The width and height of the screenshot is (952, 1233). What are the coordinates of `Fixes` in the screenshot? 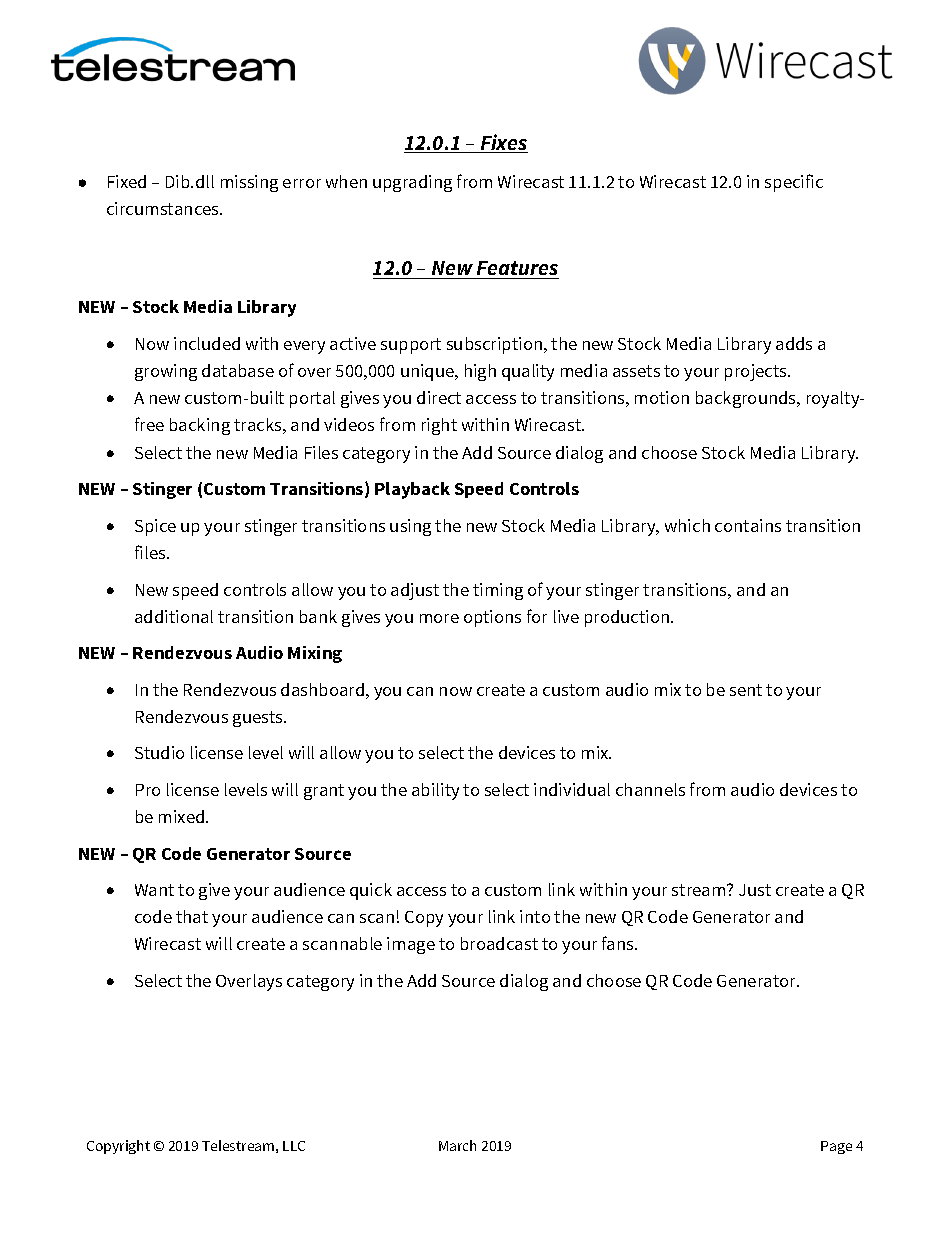 It's located at (503, 143).
